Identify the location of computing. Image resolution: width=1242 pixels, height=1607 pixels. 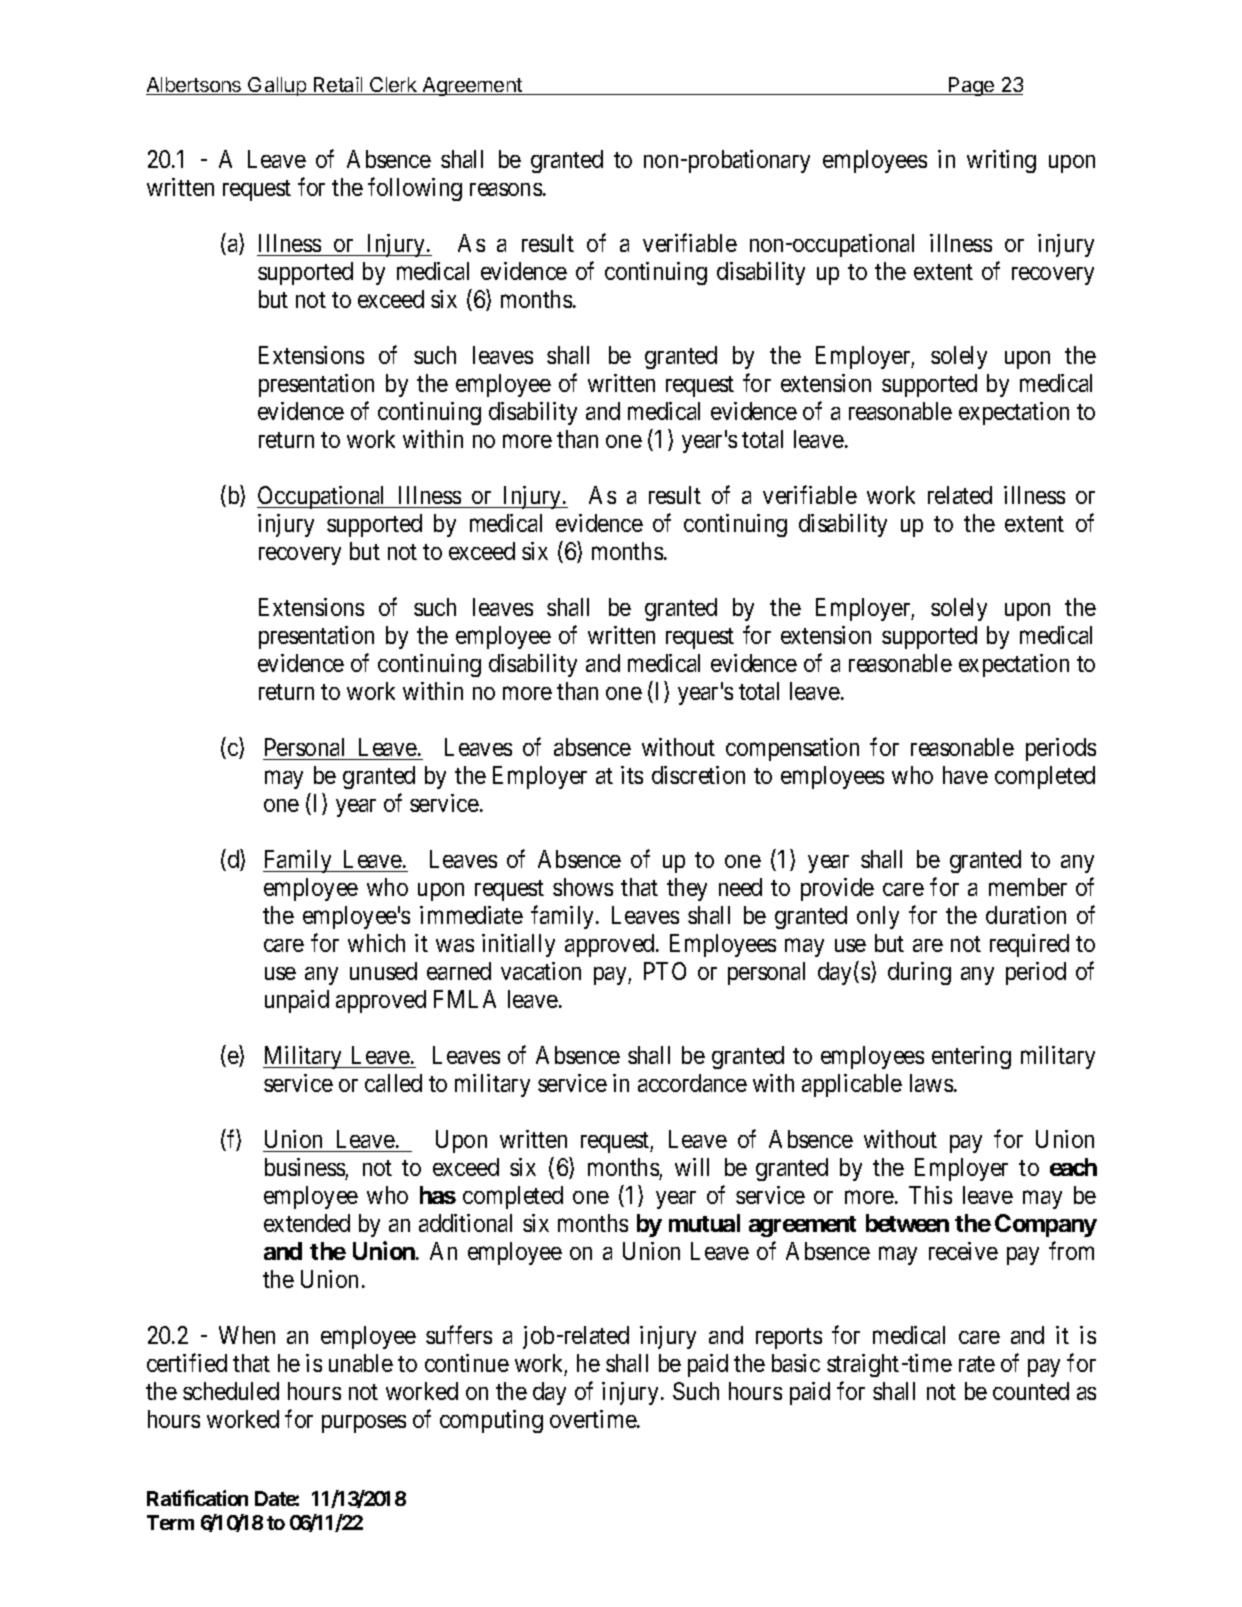
(491, 1421).
